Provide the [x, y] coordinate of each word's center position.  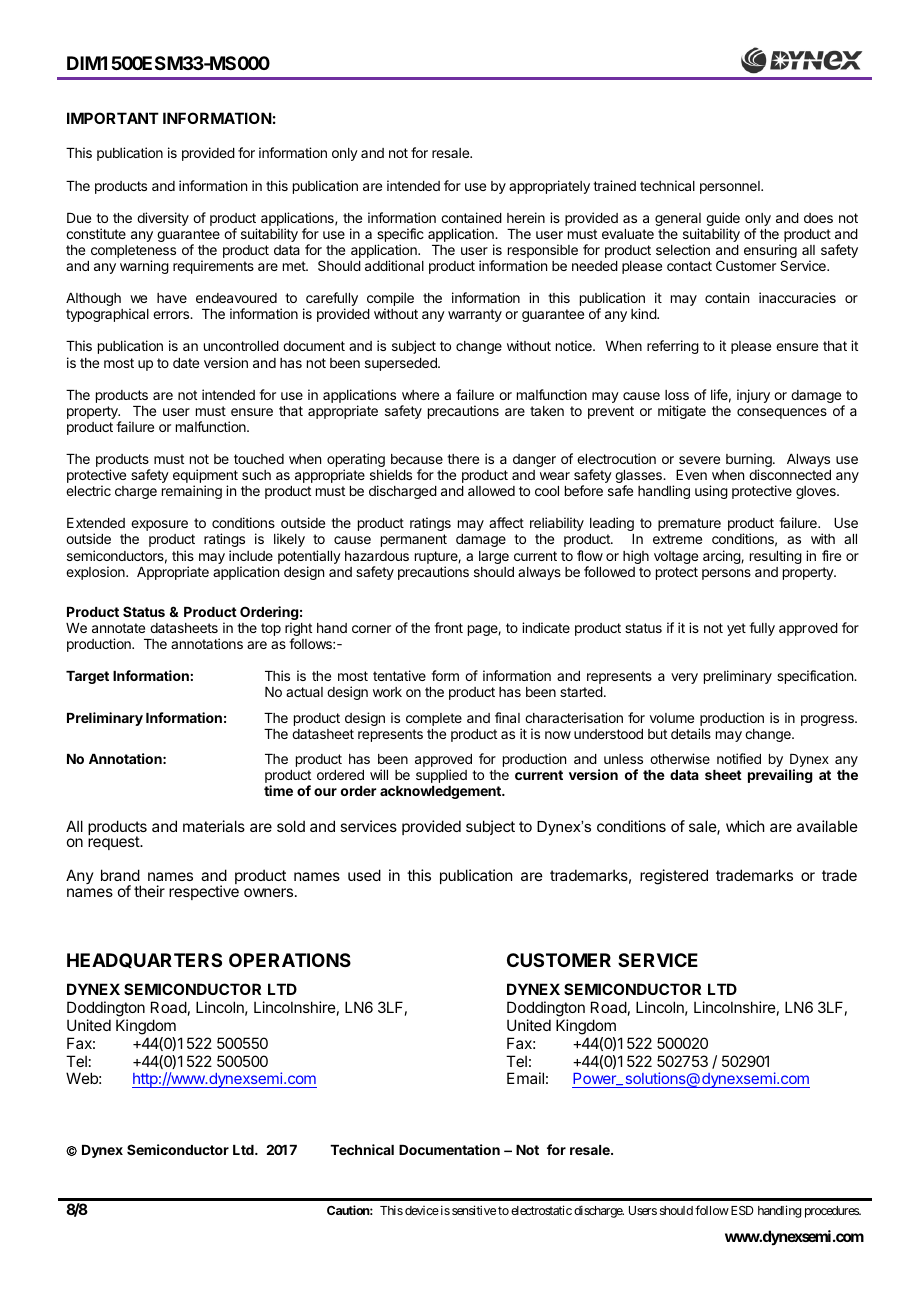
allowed [491, 491]
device [422, 1210]
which [745, 826]
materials [214, 826]
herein [526, 217]
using [711, 492]
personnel [731, 187]
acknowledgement [441, 792]
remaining [192, 492]
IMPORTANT [113, 118]
